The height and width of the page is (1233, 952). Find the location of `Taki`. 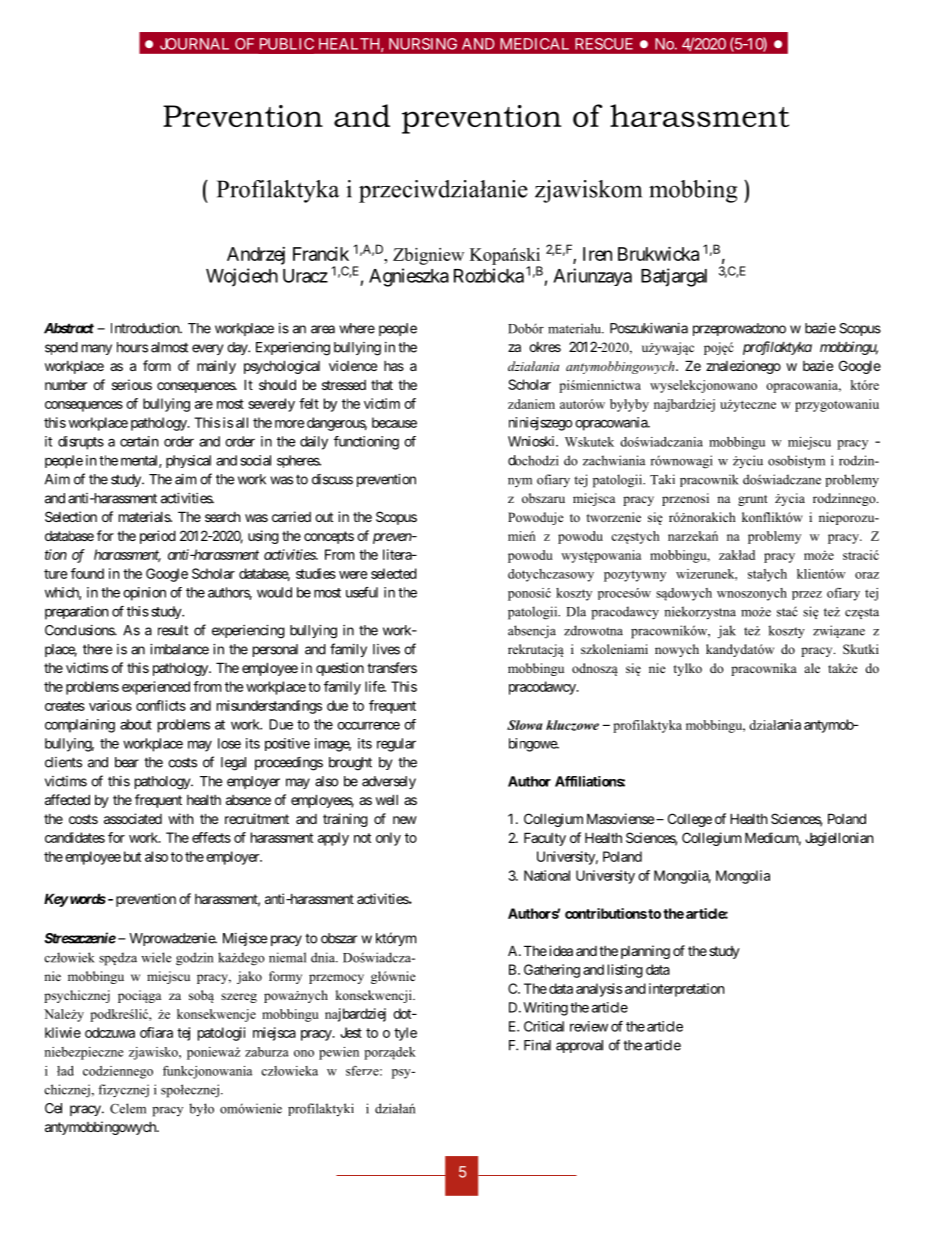

Taki is located at coordinates (662, 479).
